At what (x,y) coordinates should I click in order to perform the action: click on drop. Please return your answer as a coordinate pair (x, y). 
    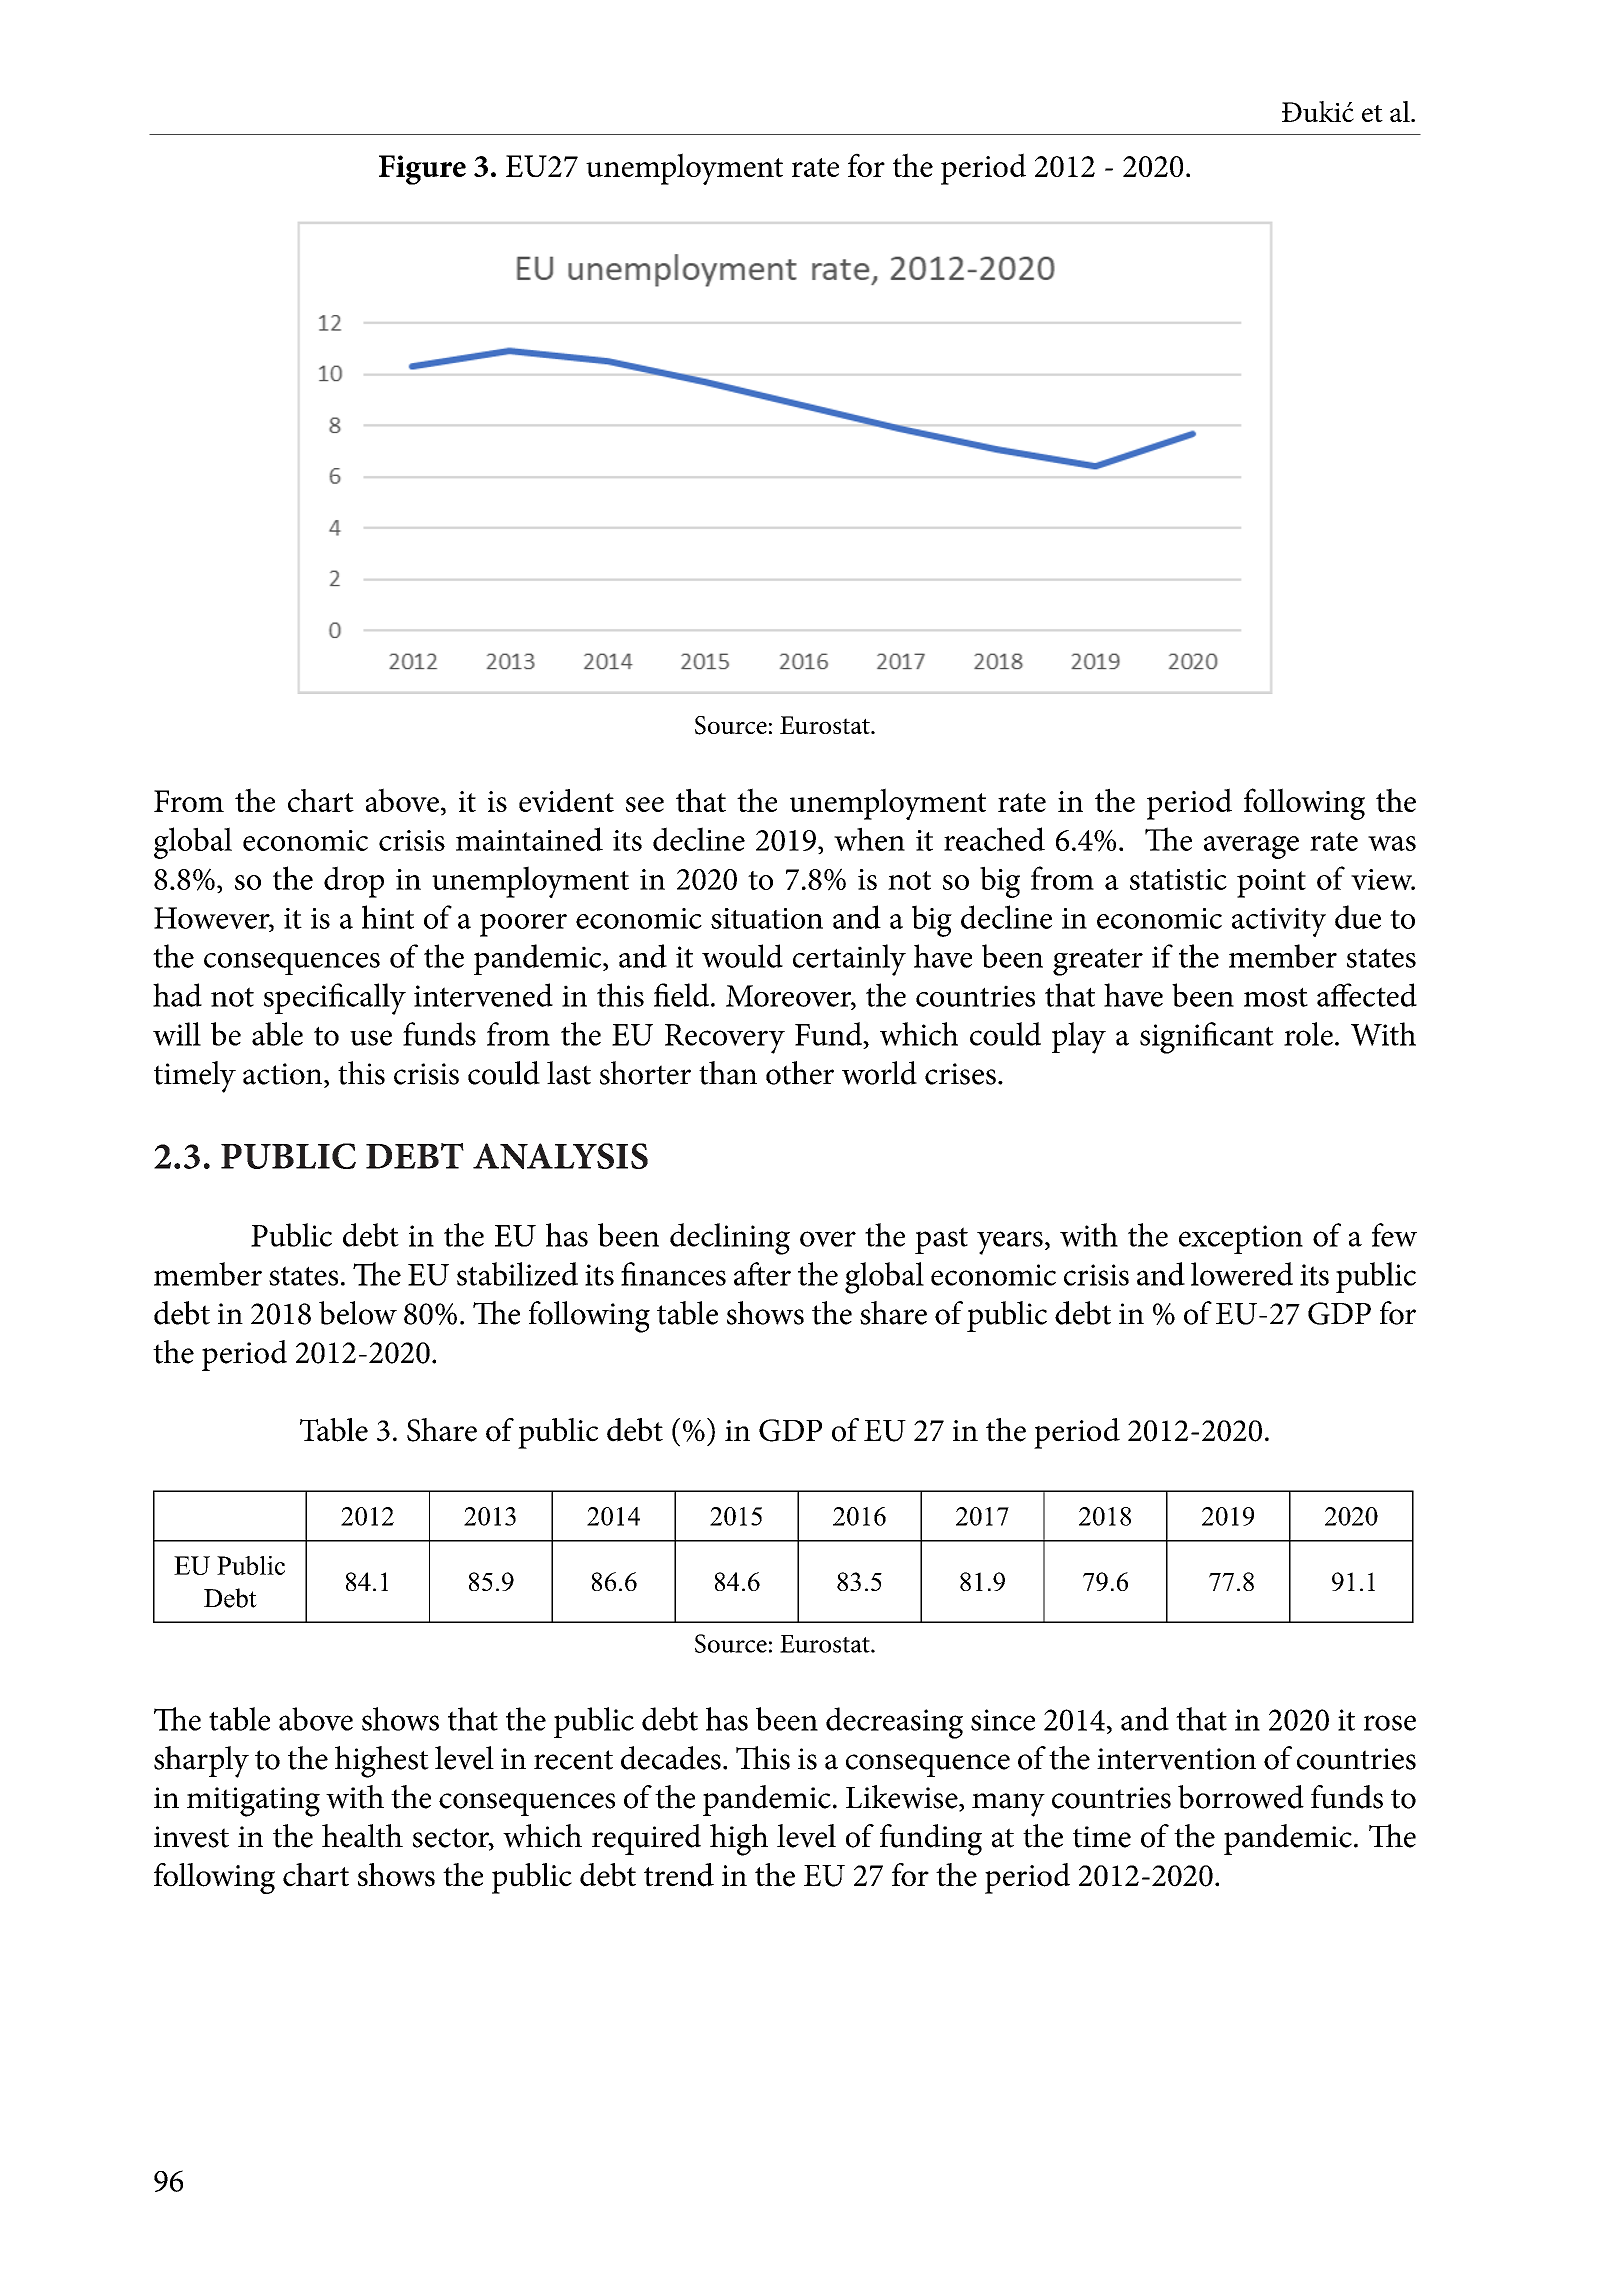
    Looking at the image, I should click on (354, 882).
